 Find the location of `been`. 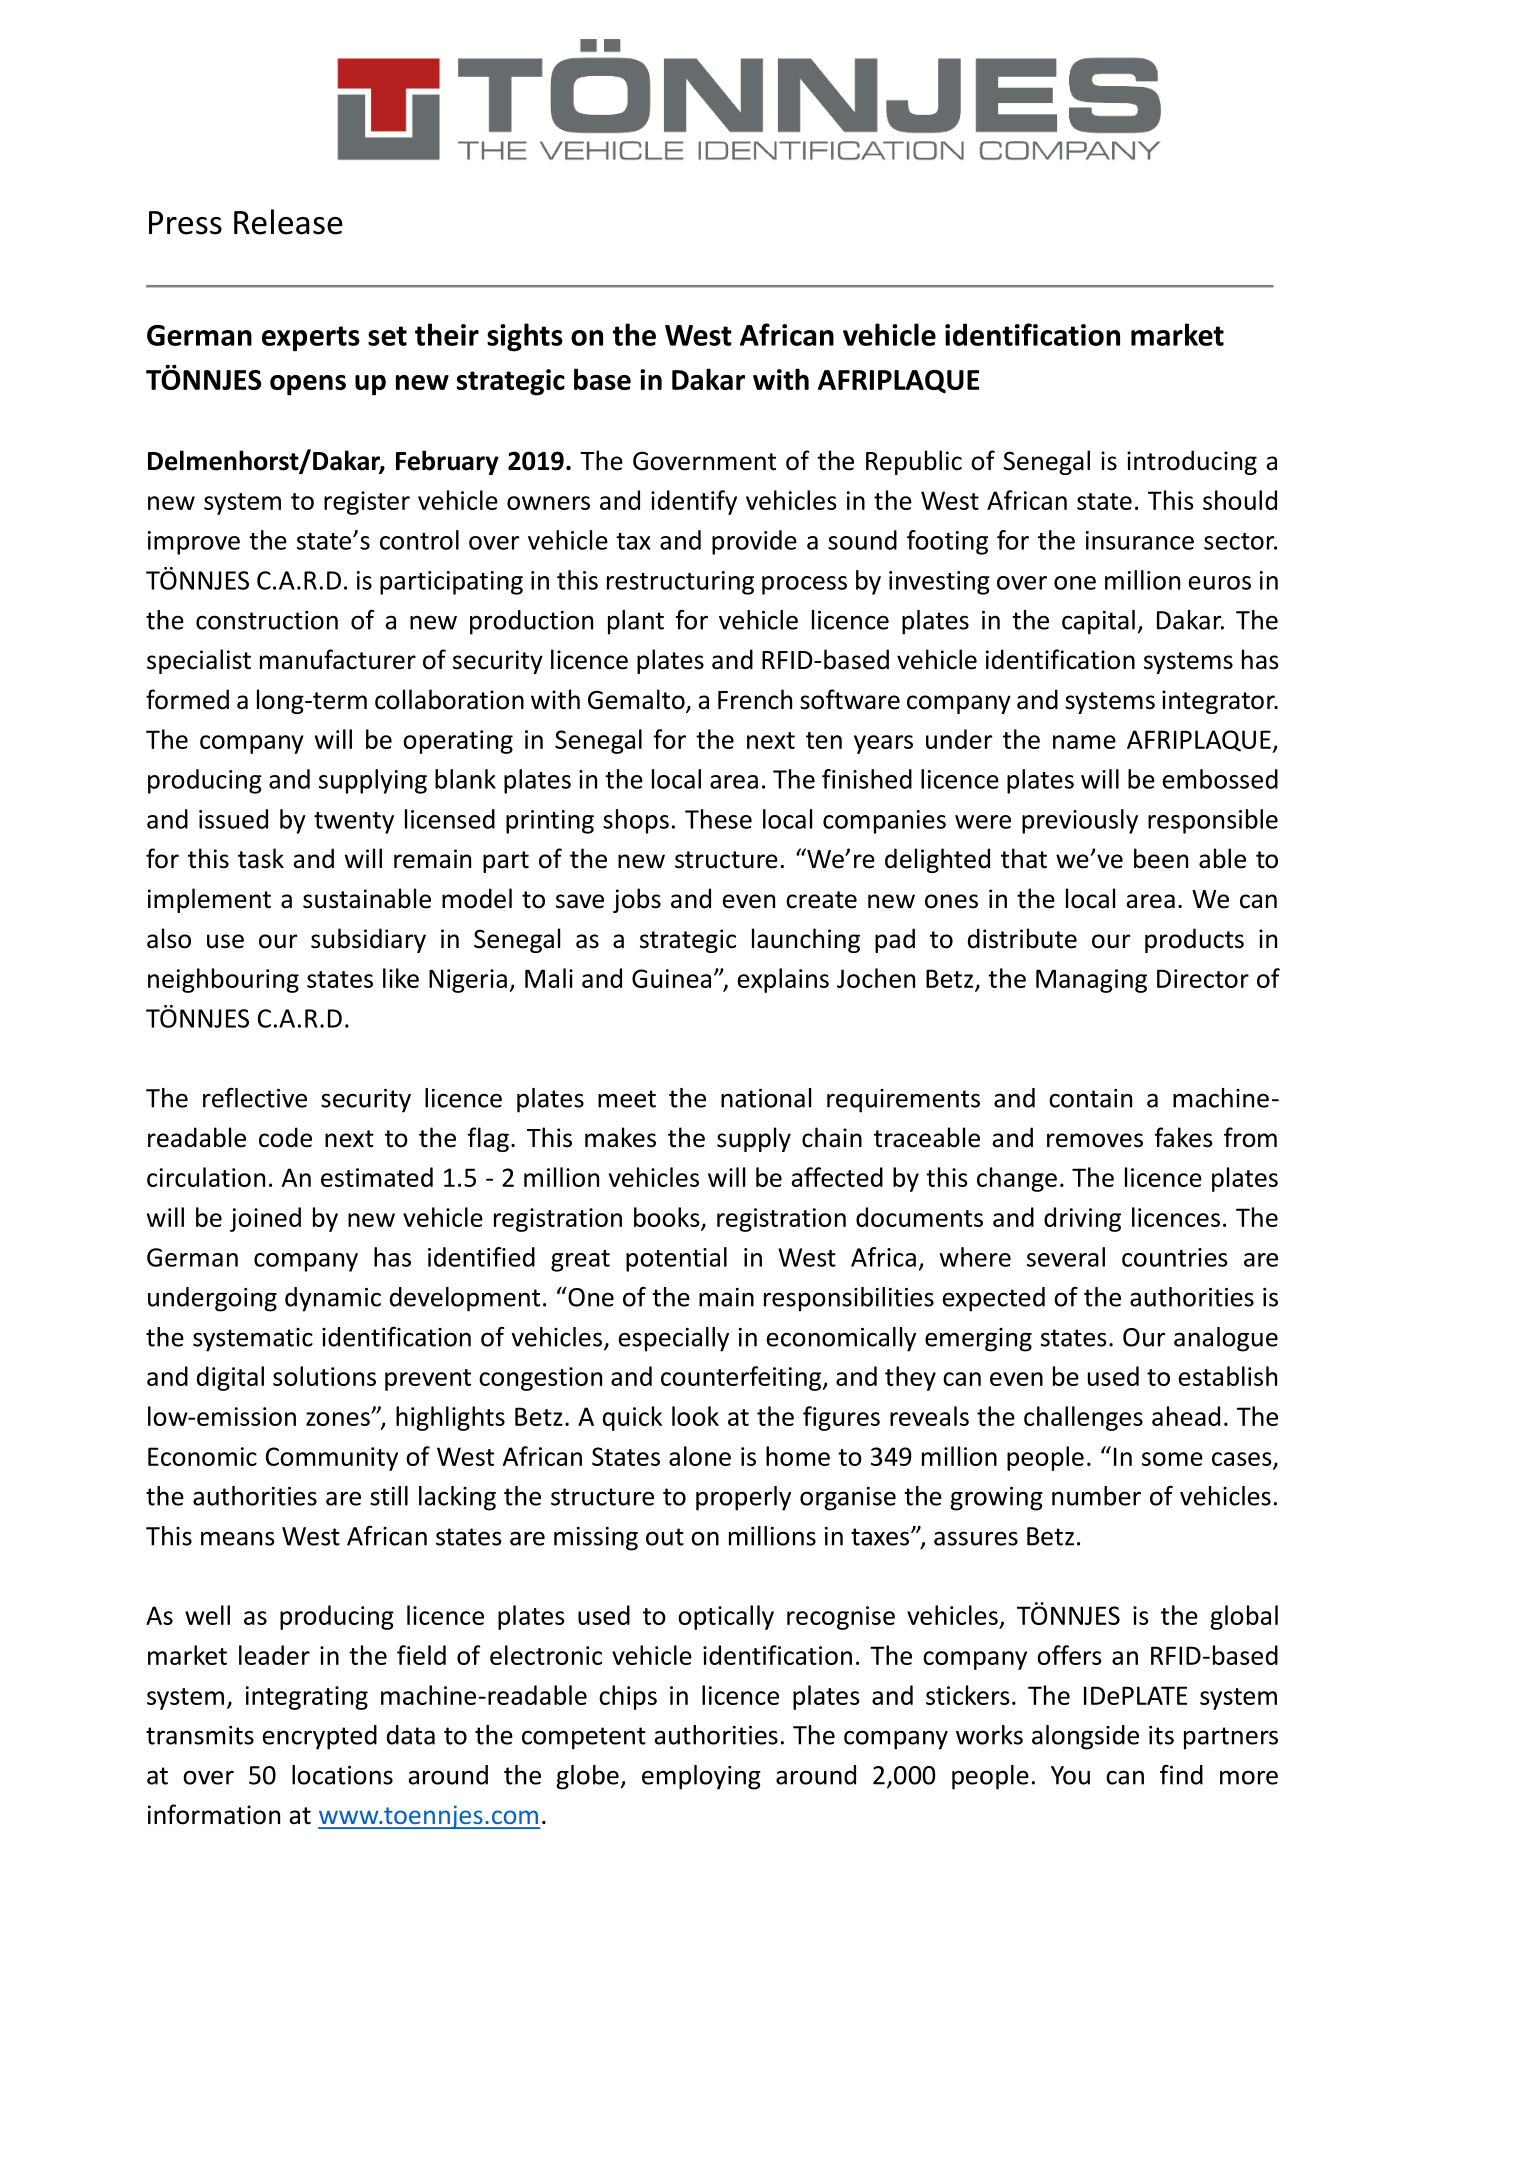

been is located at coordinates (1161, 858).
